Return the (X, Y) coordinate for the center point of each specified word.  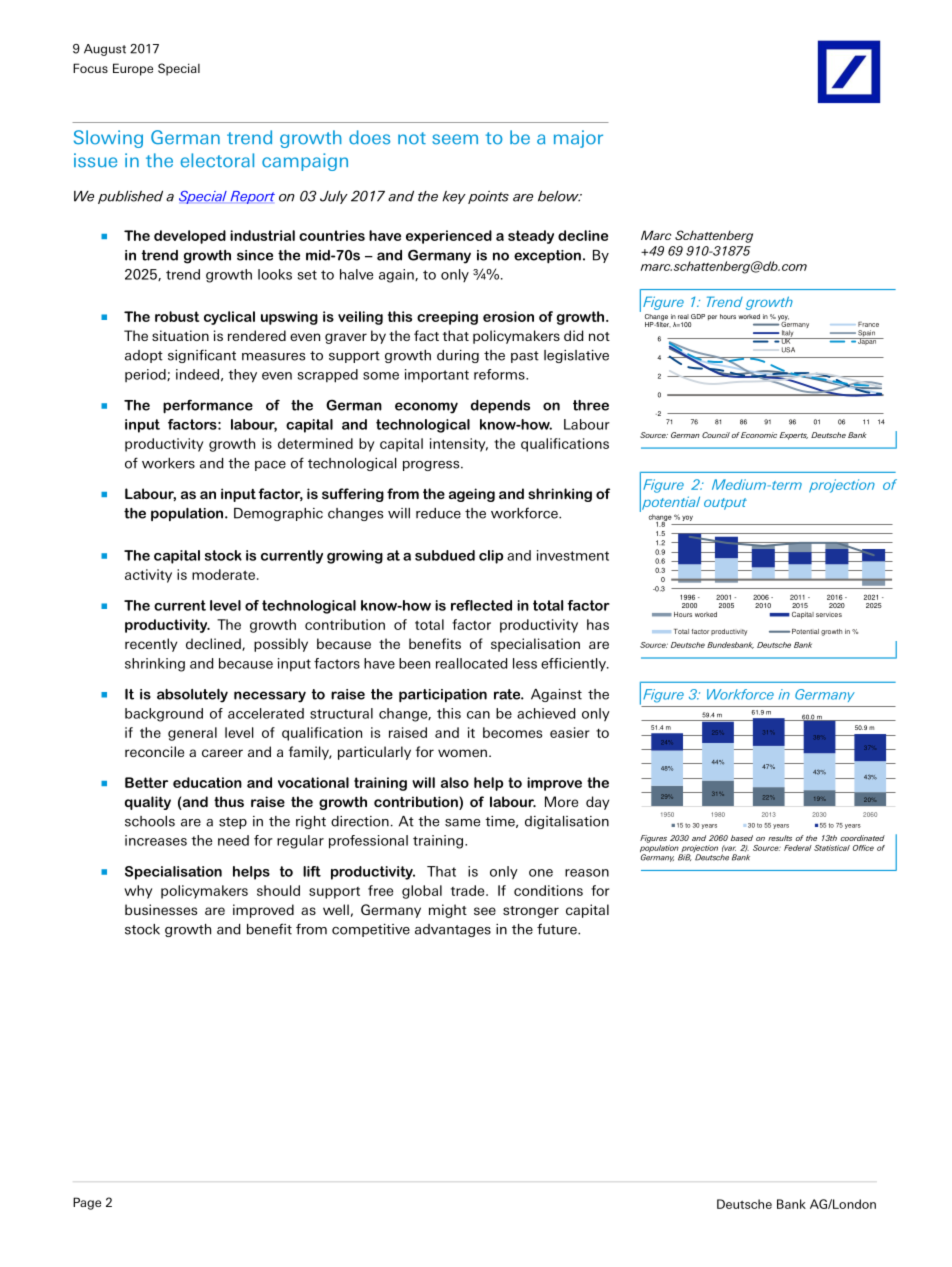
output (725, 504)
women (462, 753)
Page (87, 1203)
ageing (472, 495)
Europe (133, 69)
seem (455, 139)
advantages (453, 930)
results (780, 838)
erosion (508, 316)
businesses (161, 909)
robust (177, 316)
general (192, 734)
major (578, 139)
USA (788, 350)
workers (168, 463)
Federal (798, 848)
